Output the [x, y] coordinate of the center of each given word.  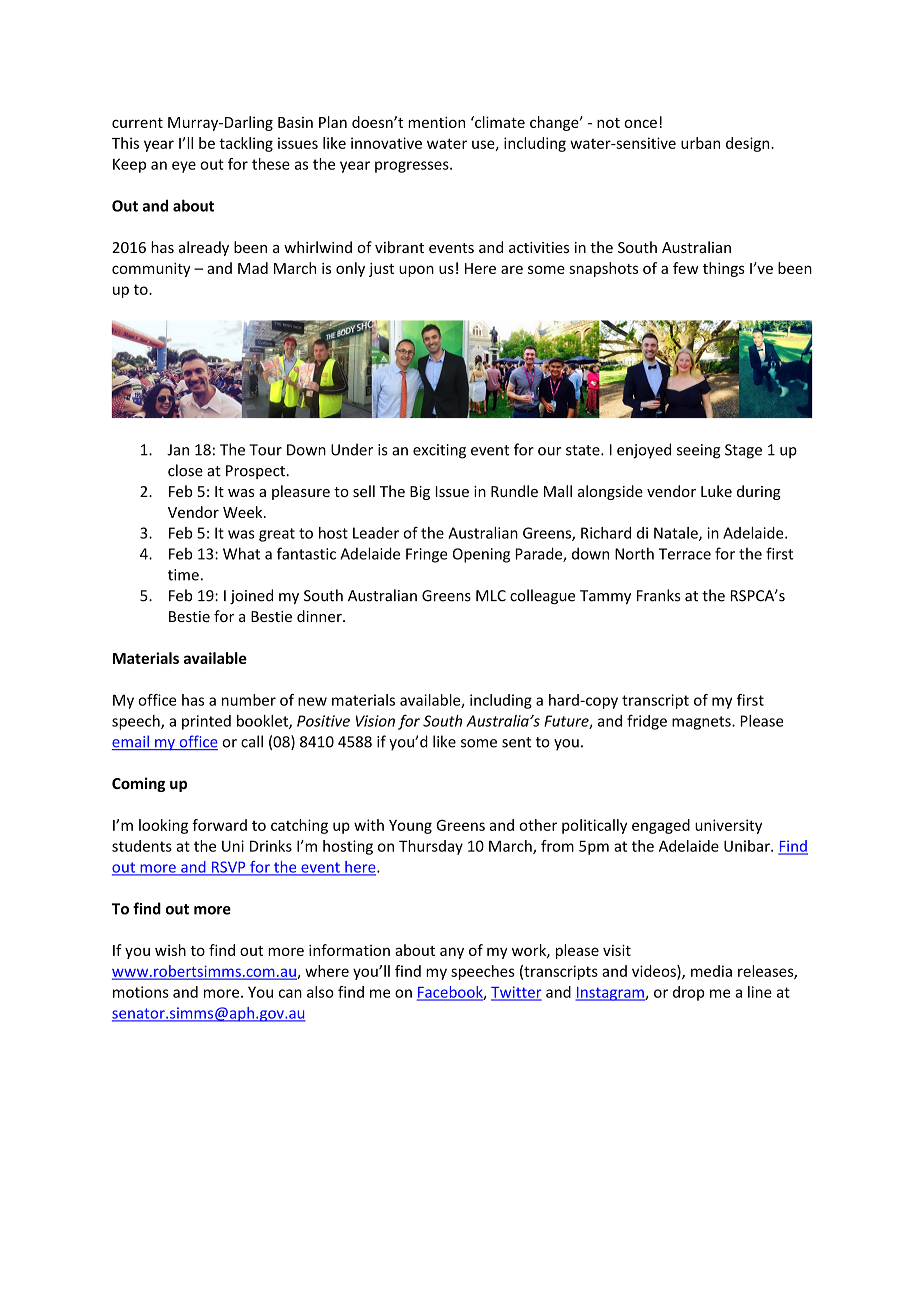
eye [184, 167]
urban [700, 143]
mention [436, 122]
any [452, 953]
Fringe [426, 555]
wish [170, 950]
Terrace [685, 554]
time [183, 575]
